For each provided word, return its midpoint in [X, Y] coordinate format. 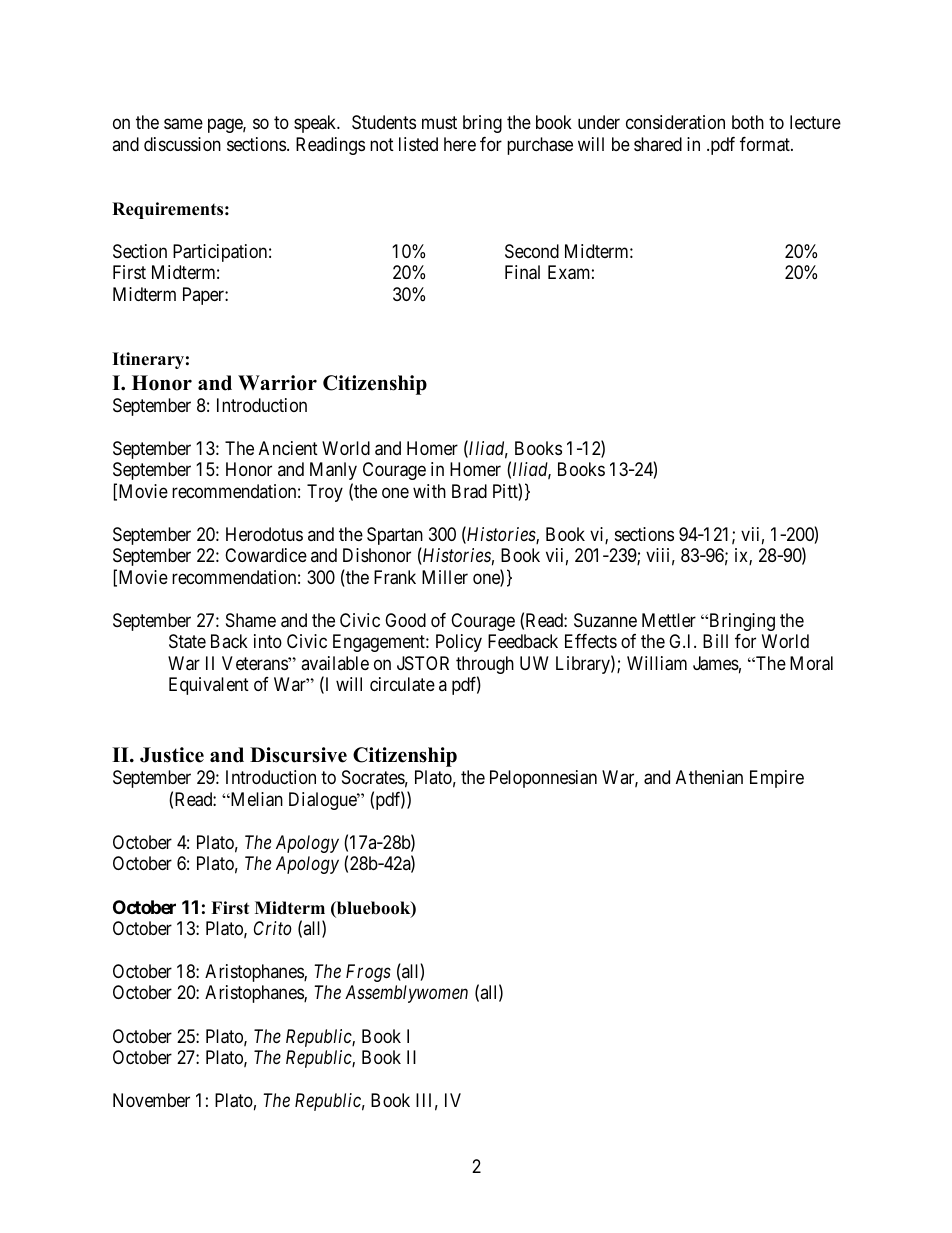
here [460, 144]
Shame [251, 620]
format [766, 144]
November [151, 1100]
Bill [715, 641]
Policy [459, 643]
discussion [182, 144]
